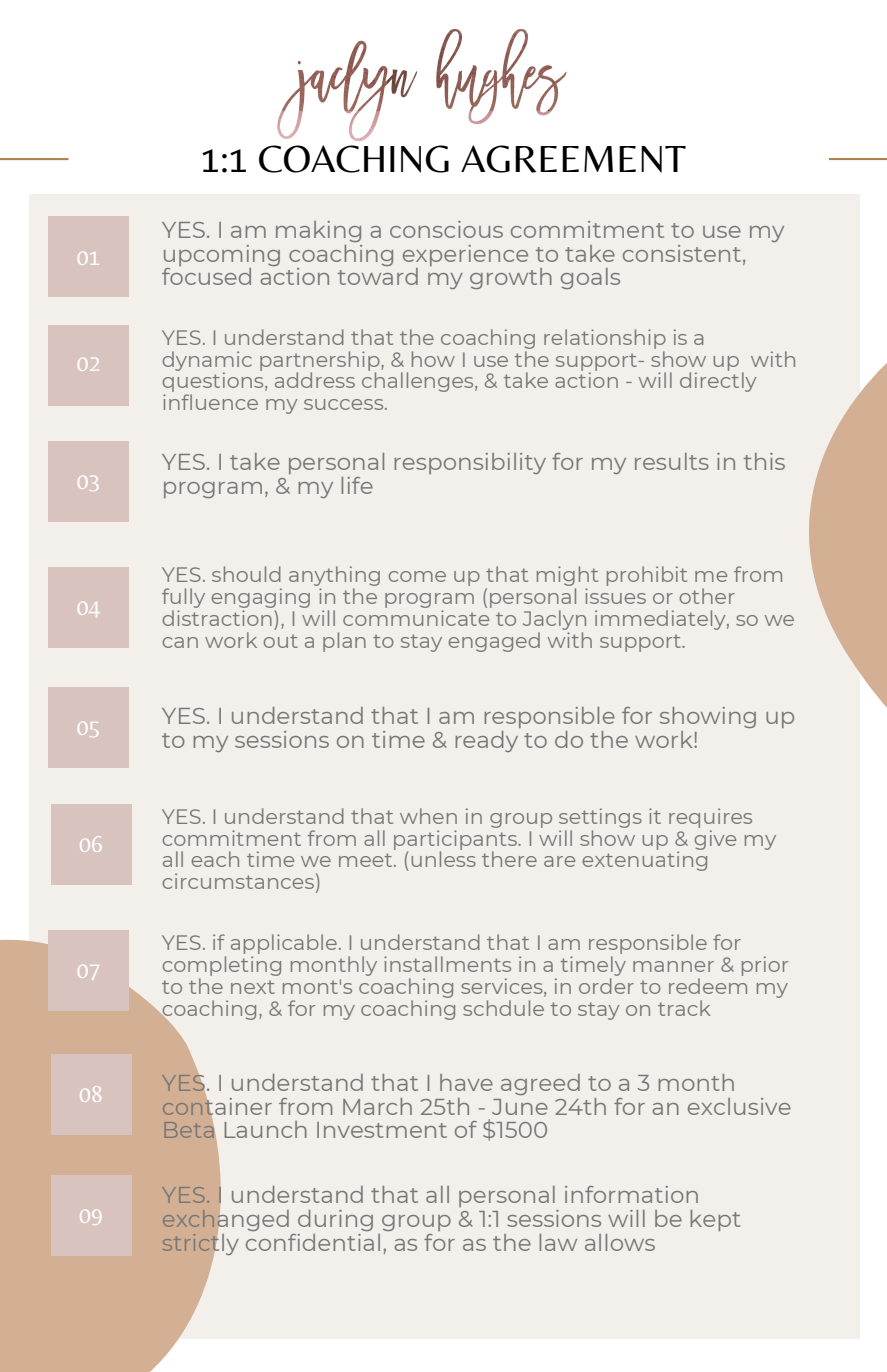 The width and height of the screenshot is (887, 1372). What do you see at coordinates (573, 159) in the screenshot?
I see `AGREEMENT` at bounding box center [573, 159].
